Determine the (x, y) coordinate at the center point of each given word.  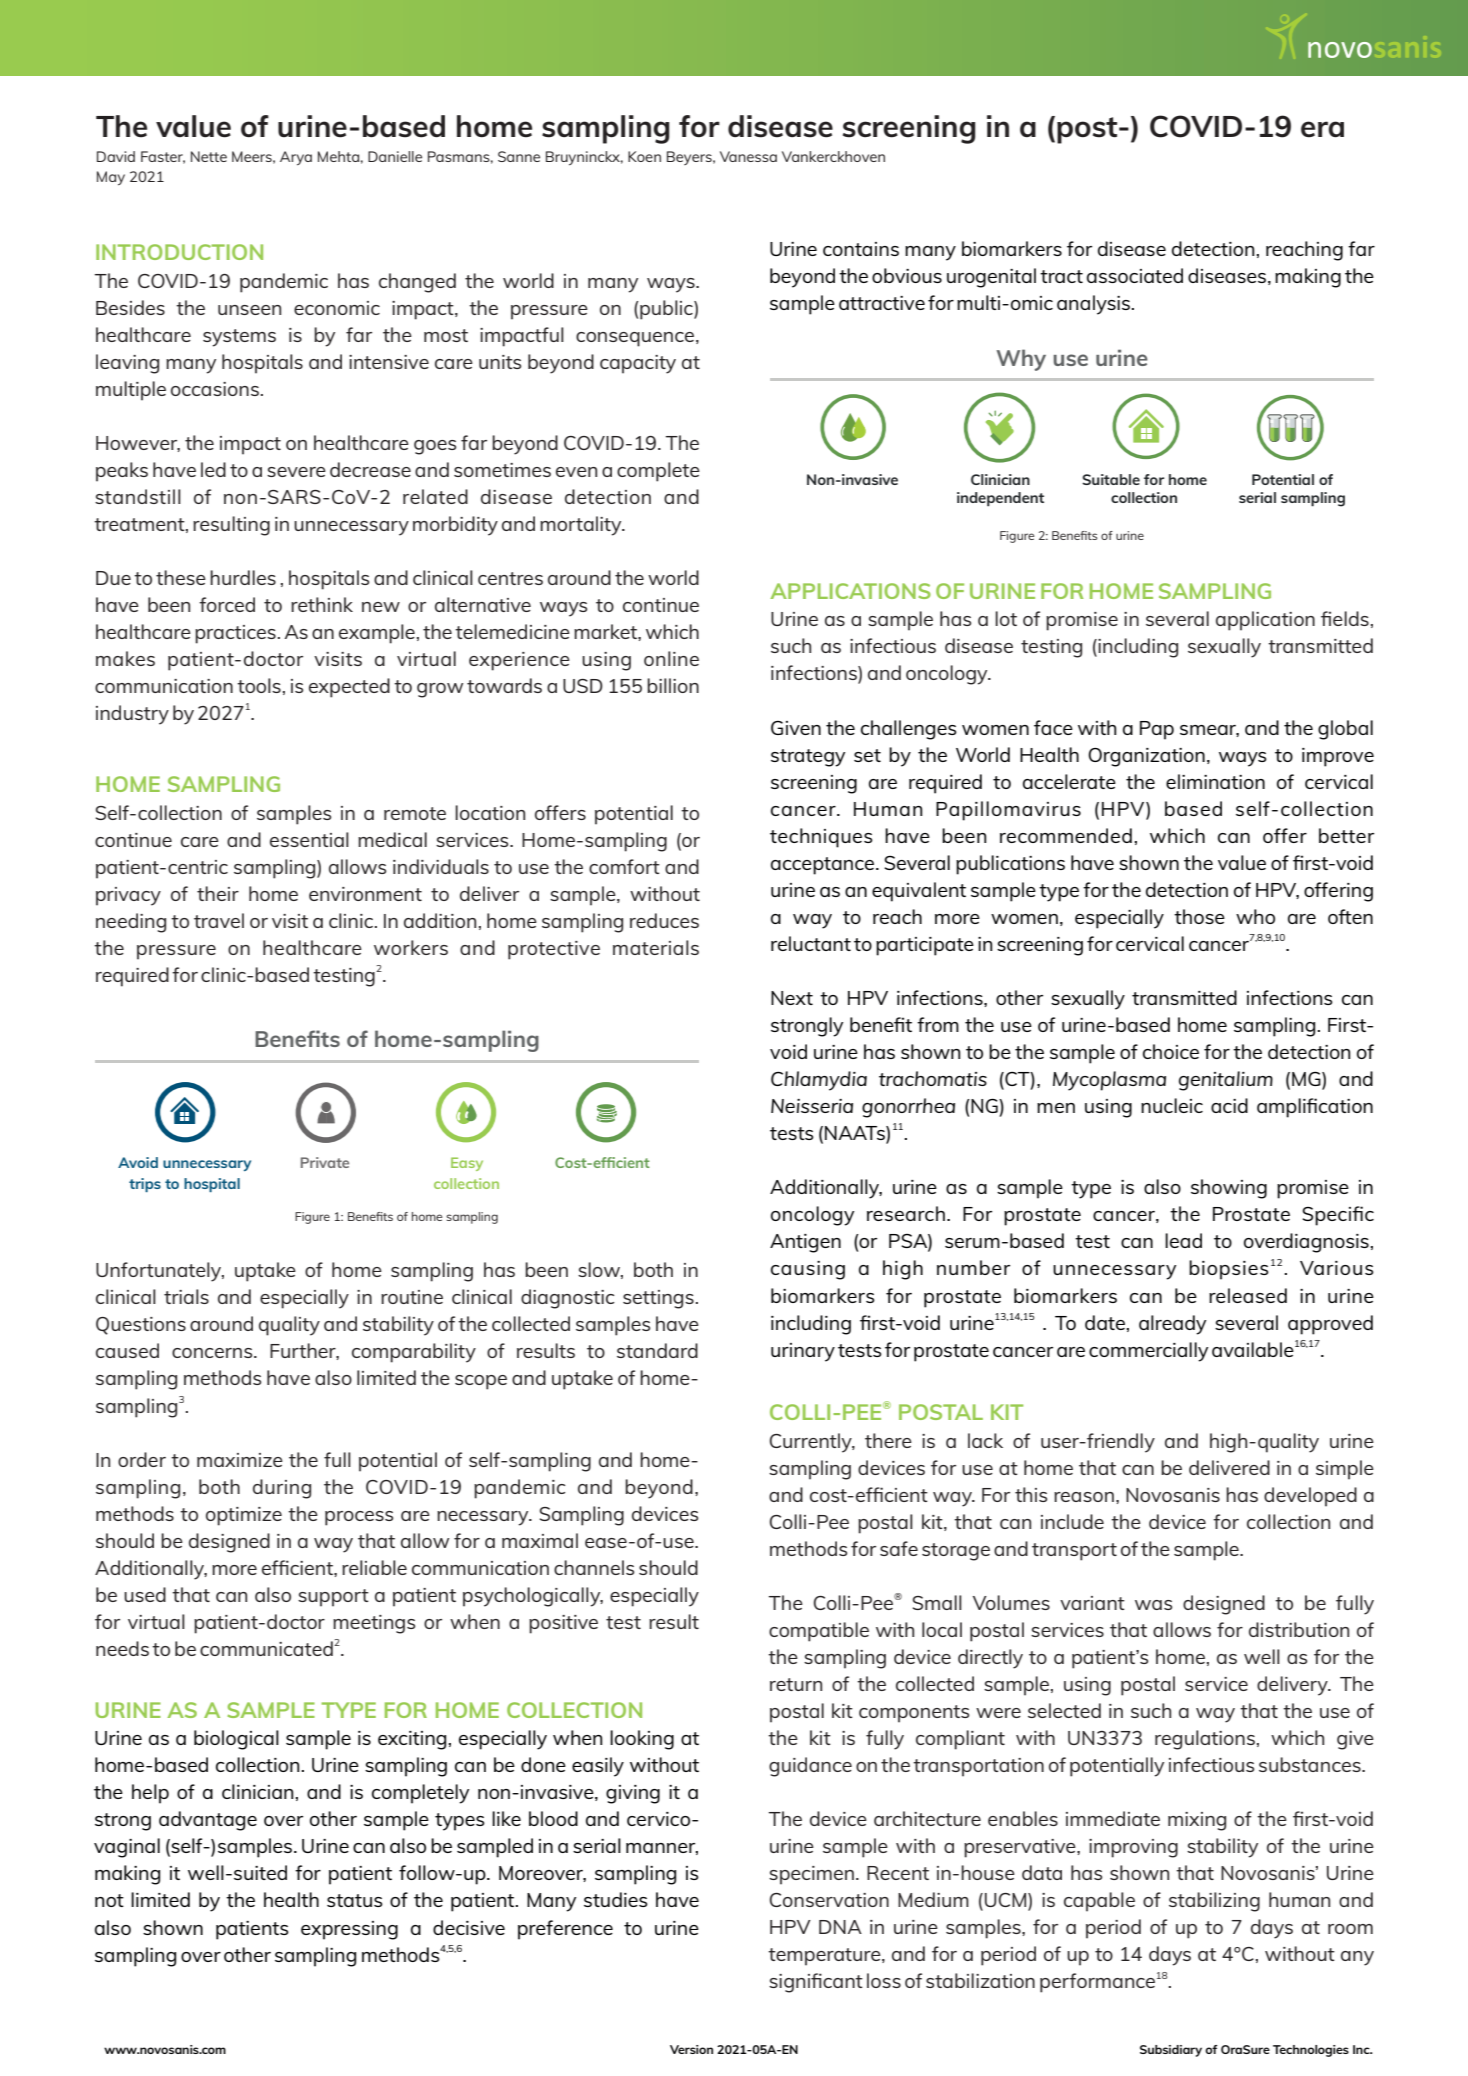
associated (1135, 275)
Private (325, 1162)
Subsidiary (1171, 2051)
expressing (349, 1930)
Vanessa (748, 156)
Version (691, 2049)
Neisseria (812, 1106)
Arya (296, 158)
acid (1229, 1105)
